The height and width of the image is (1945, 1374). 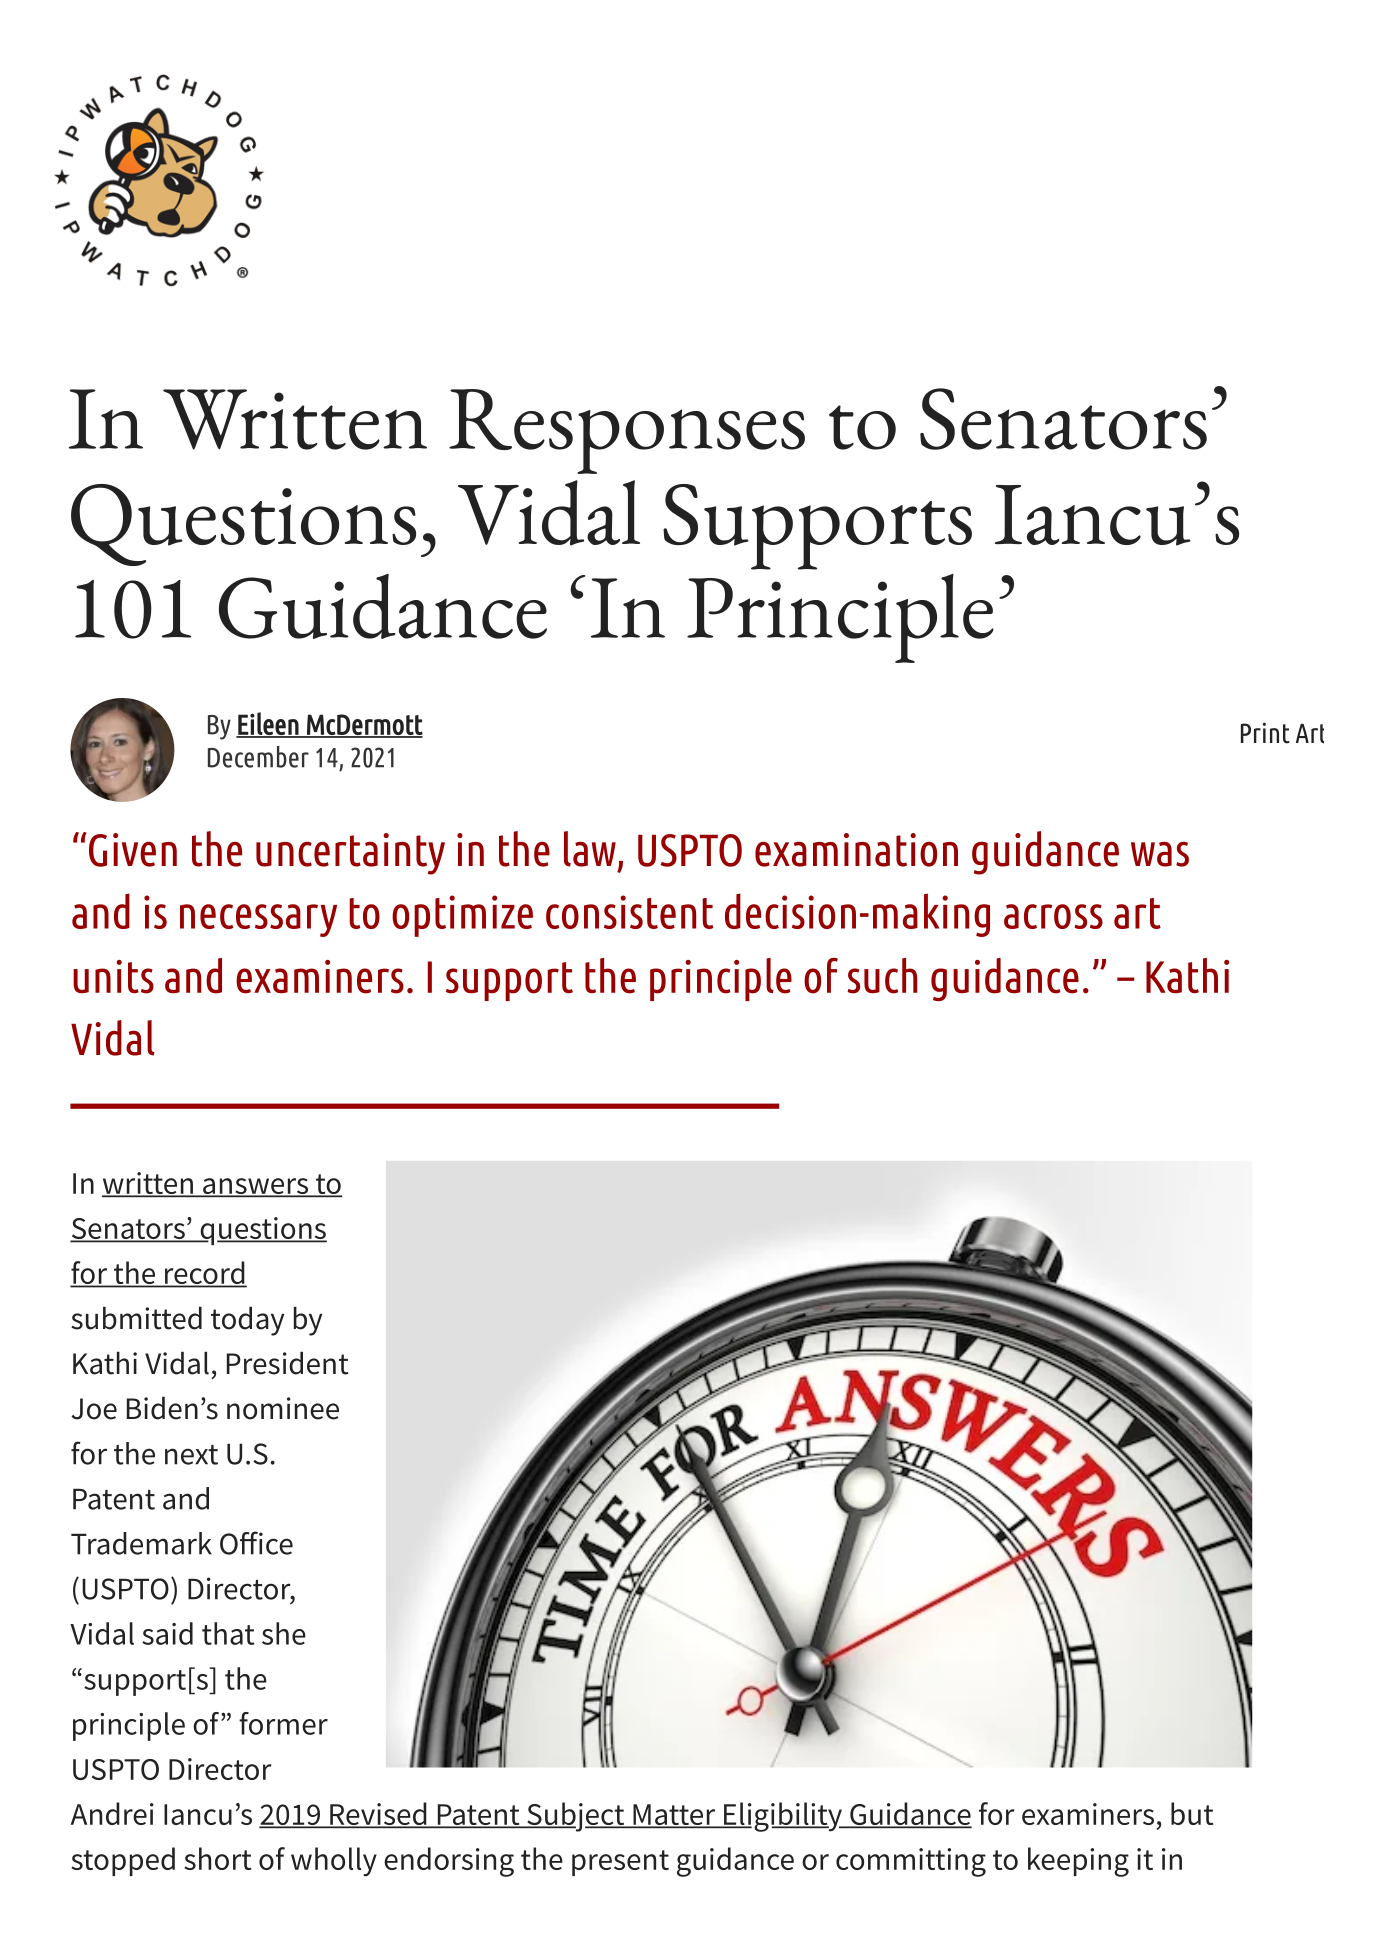 What do you see at coordinates (1265, 733) in the image?
I see `Print` at bounding box center [1265, 733].
